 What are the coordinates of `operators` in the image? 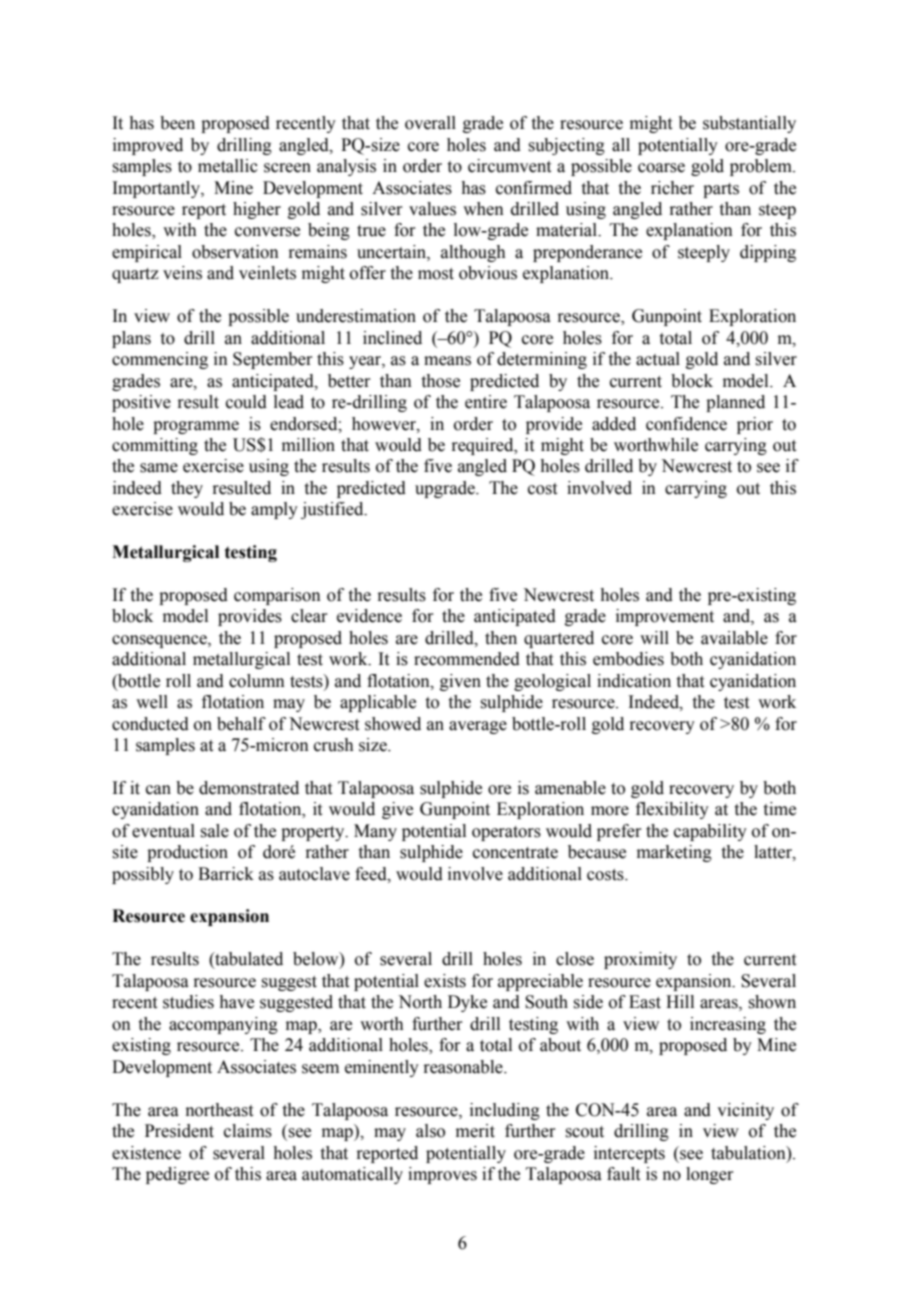 It's located at (506, 833).
